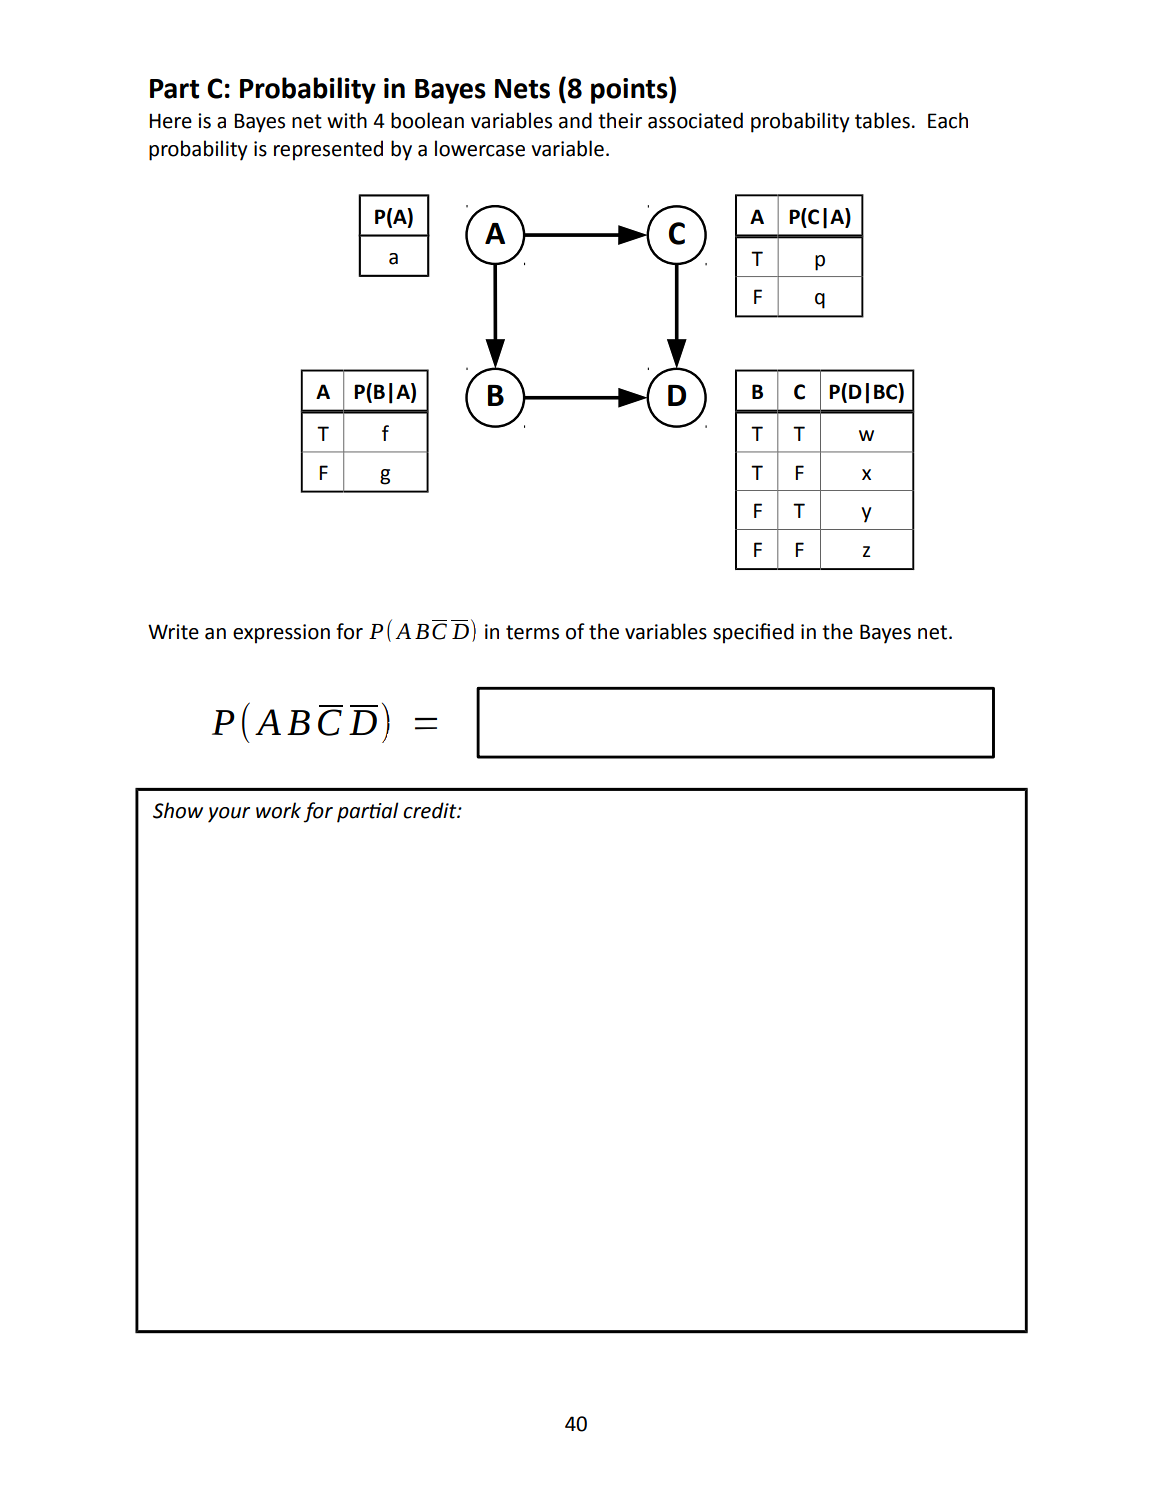 Image resolution: width=1163 pixels, height=1505 pixels. I want to click on with, so click(347, 120).
